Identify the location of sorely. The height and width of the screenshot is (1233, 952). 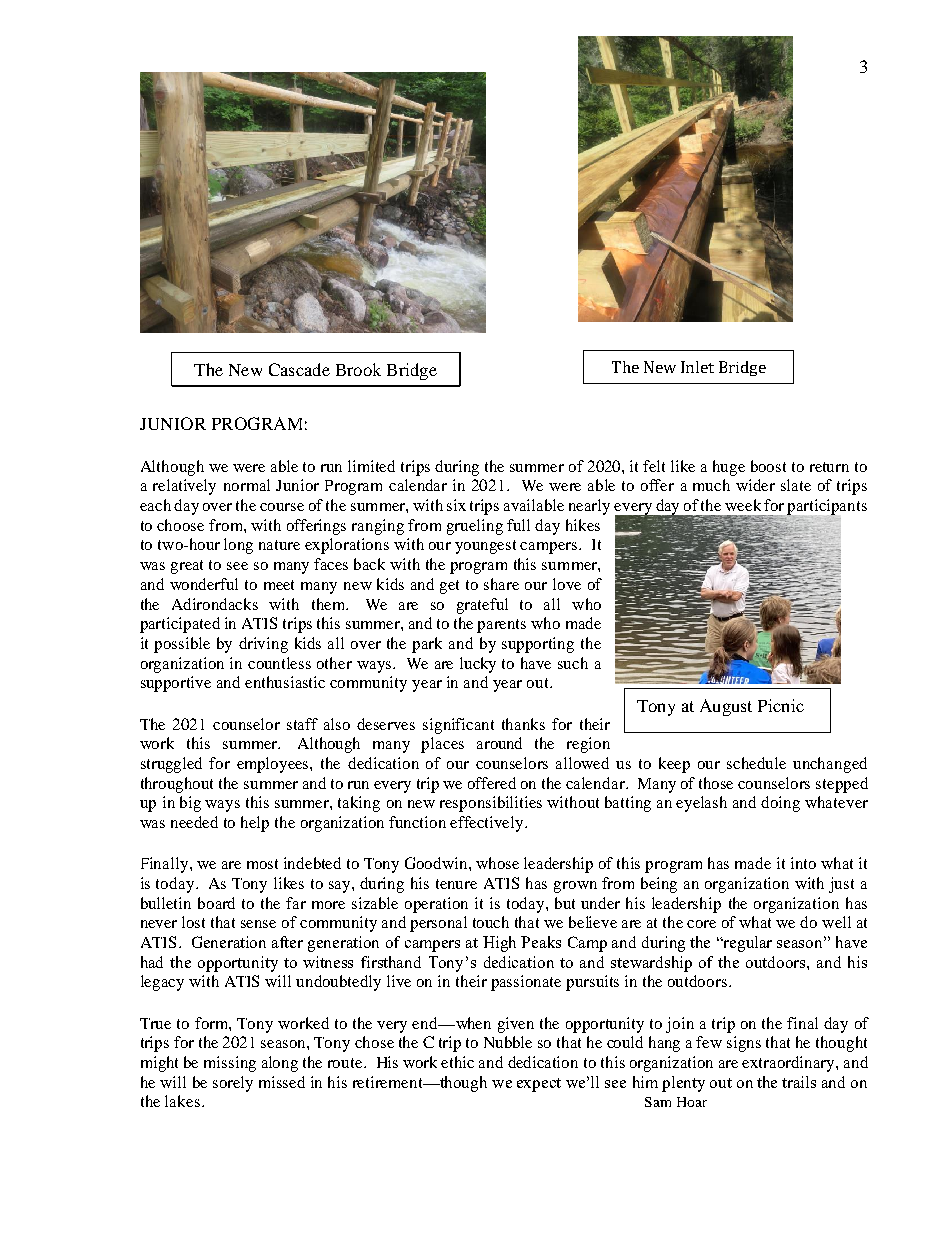
(233, 1084).
